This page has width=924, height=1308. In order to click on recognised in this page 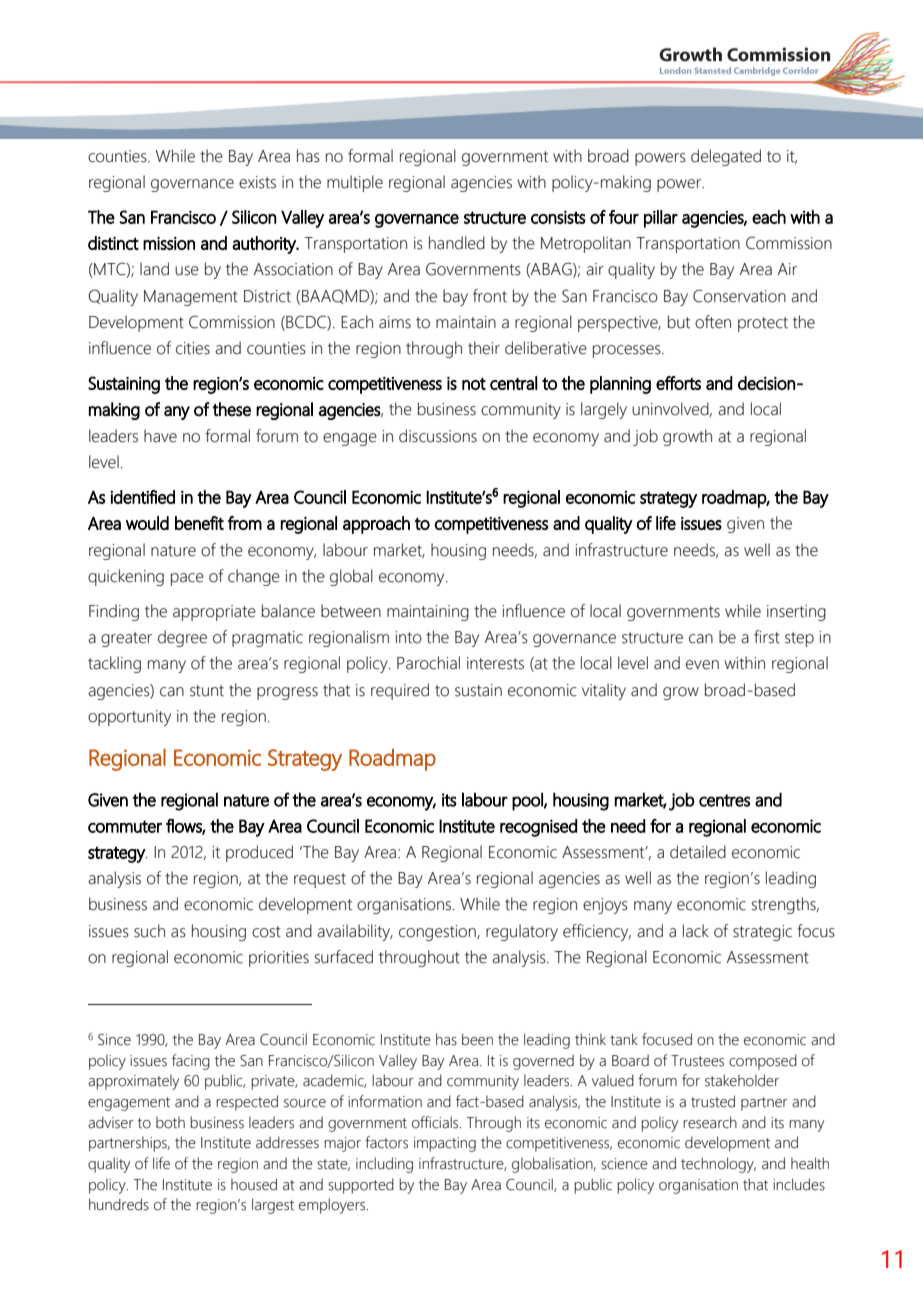, I will do `click(538, 828)`.
